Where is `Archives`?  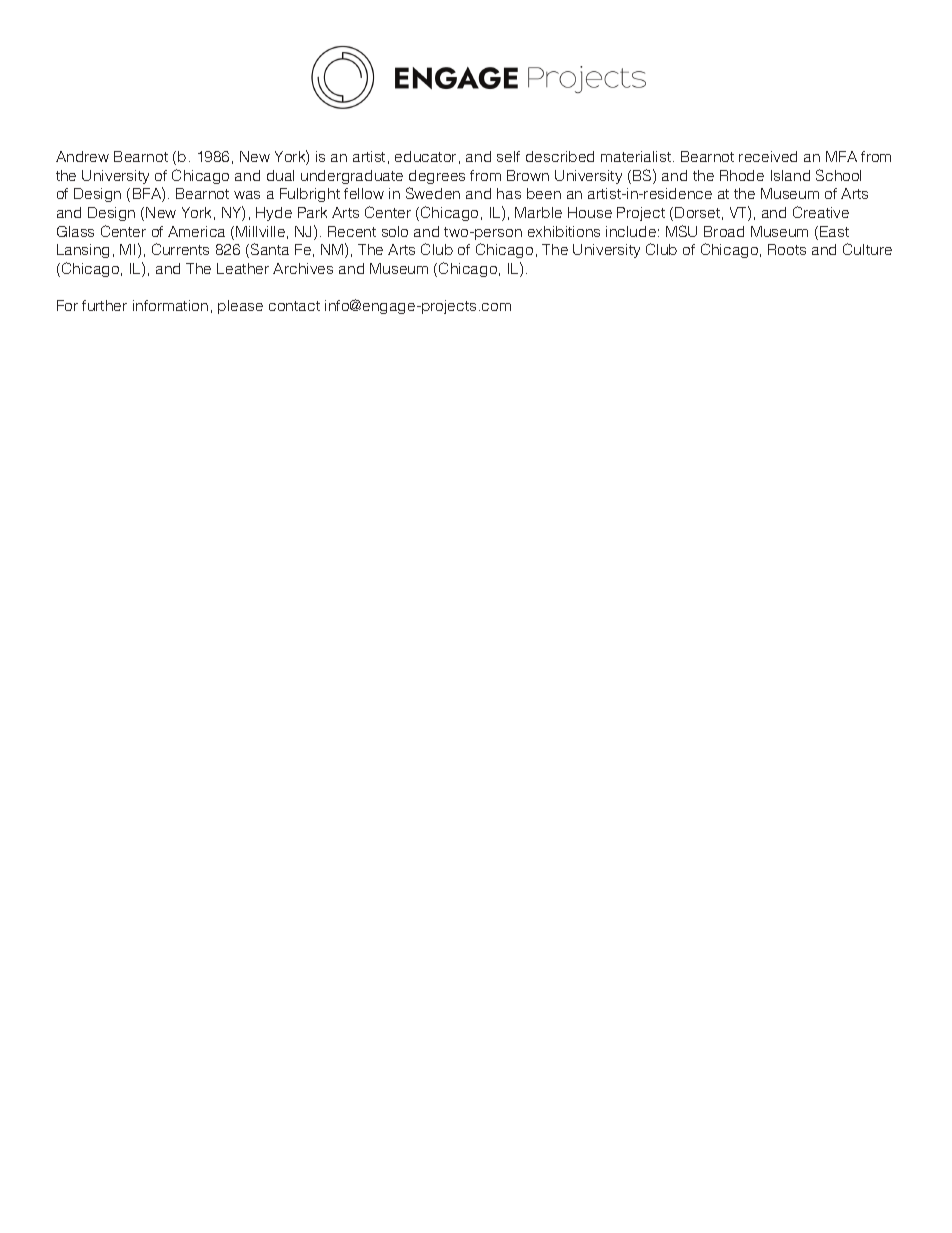 Archives is located at coordinates (303, 268).
